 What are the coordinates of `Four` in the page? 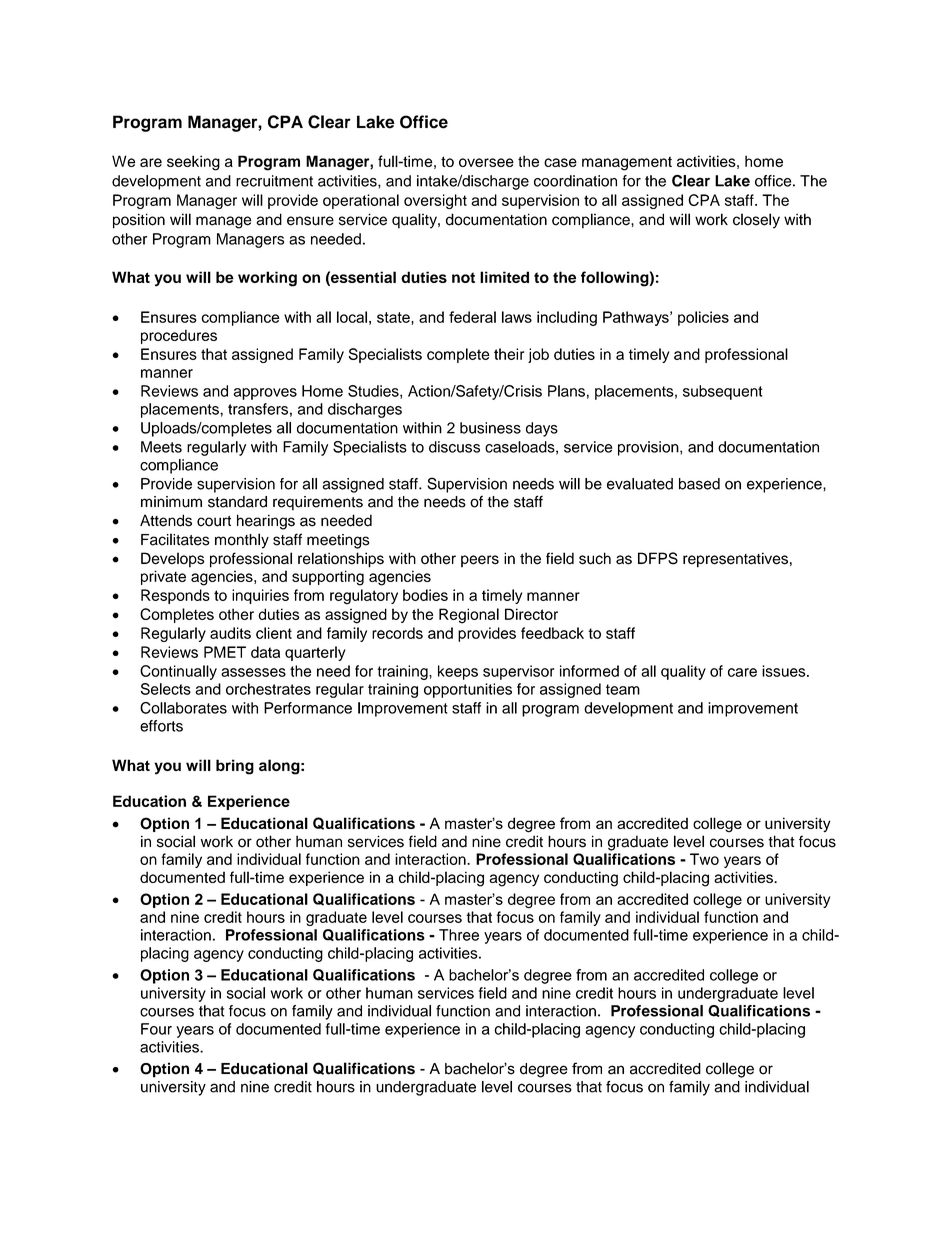 It's located at (156, 1029).
